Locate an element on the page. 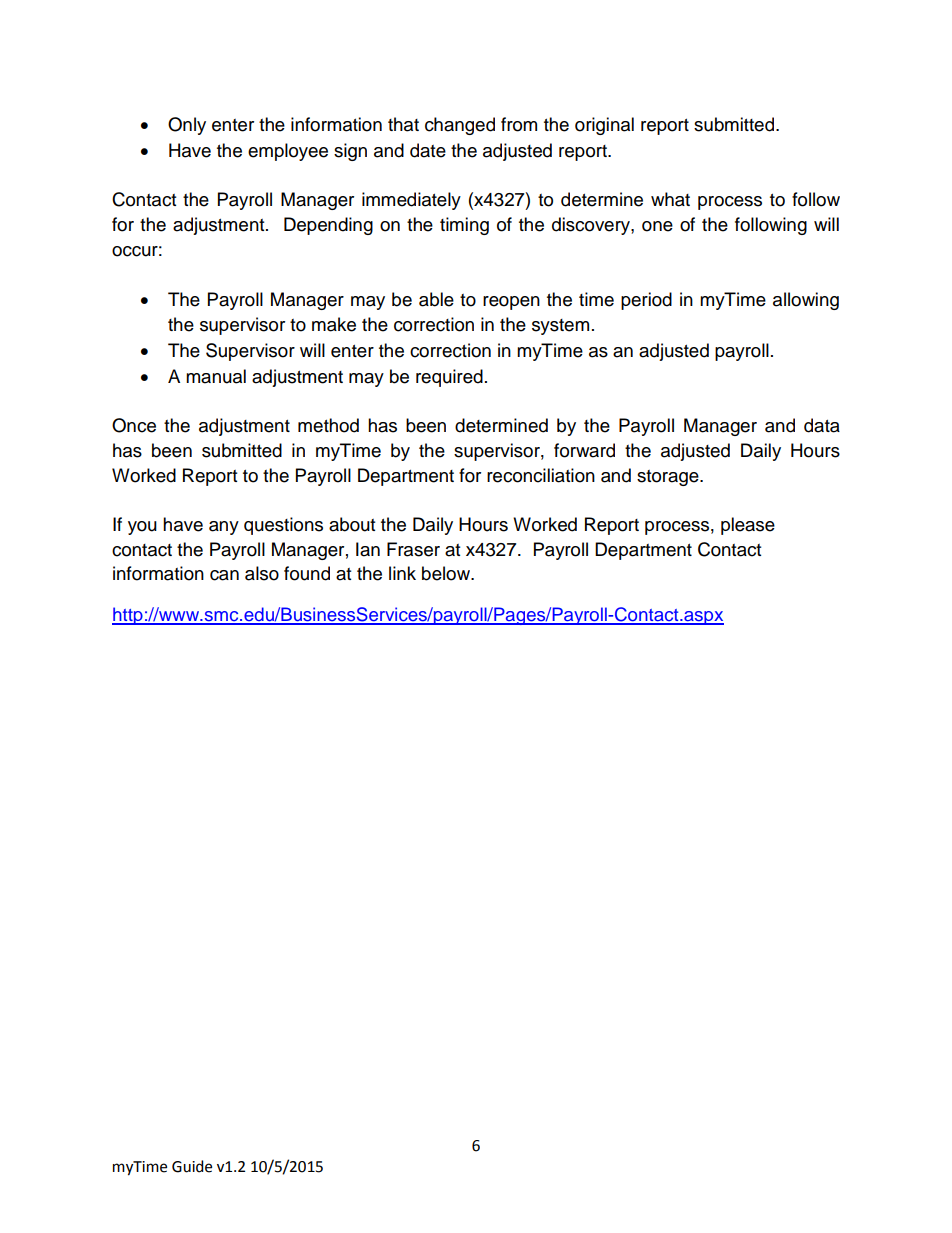 This document has width=952, height=1233. please is located at coordinates (748, 526).
